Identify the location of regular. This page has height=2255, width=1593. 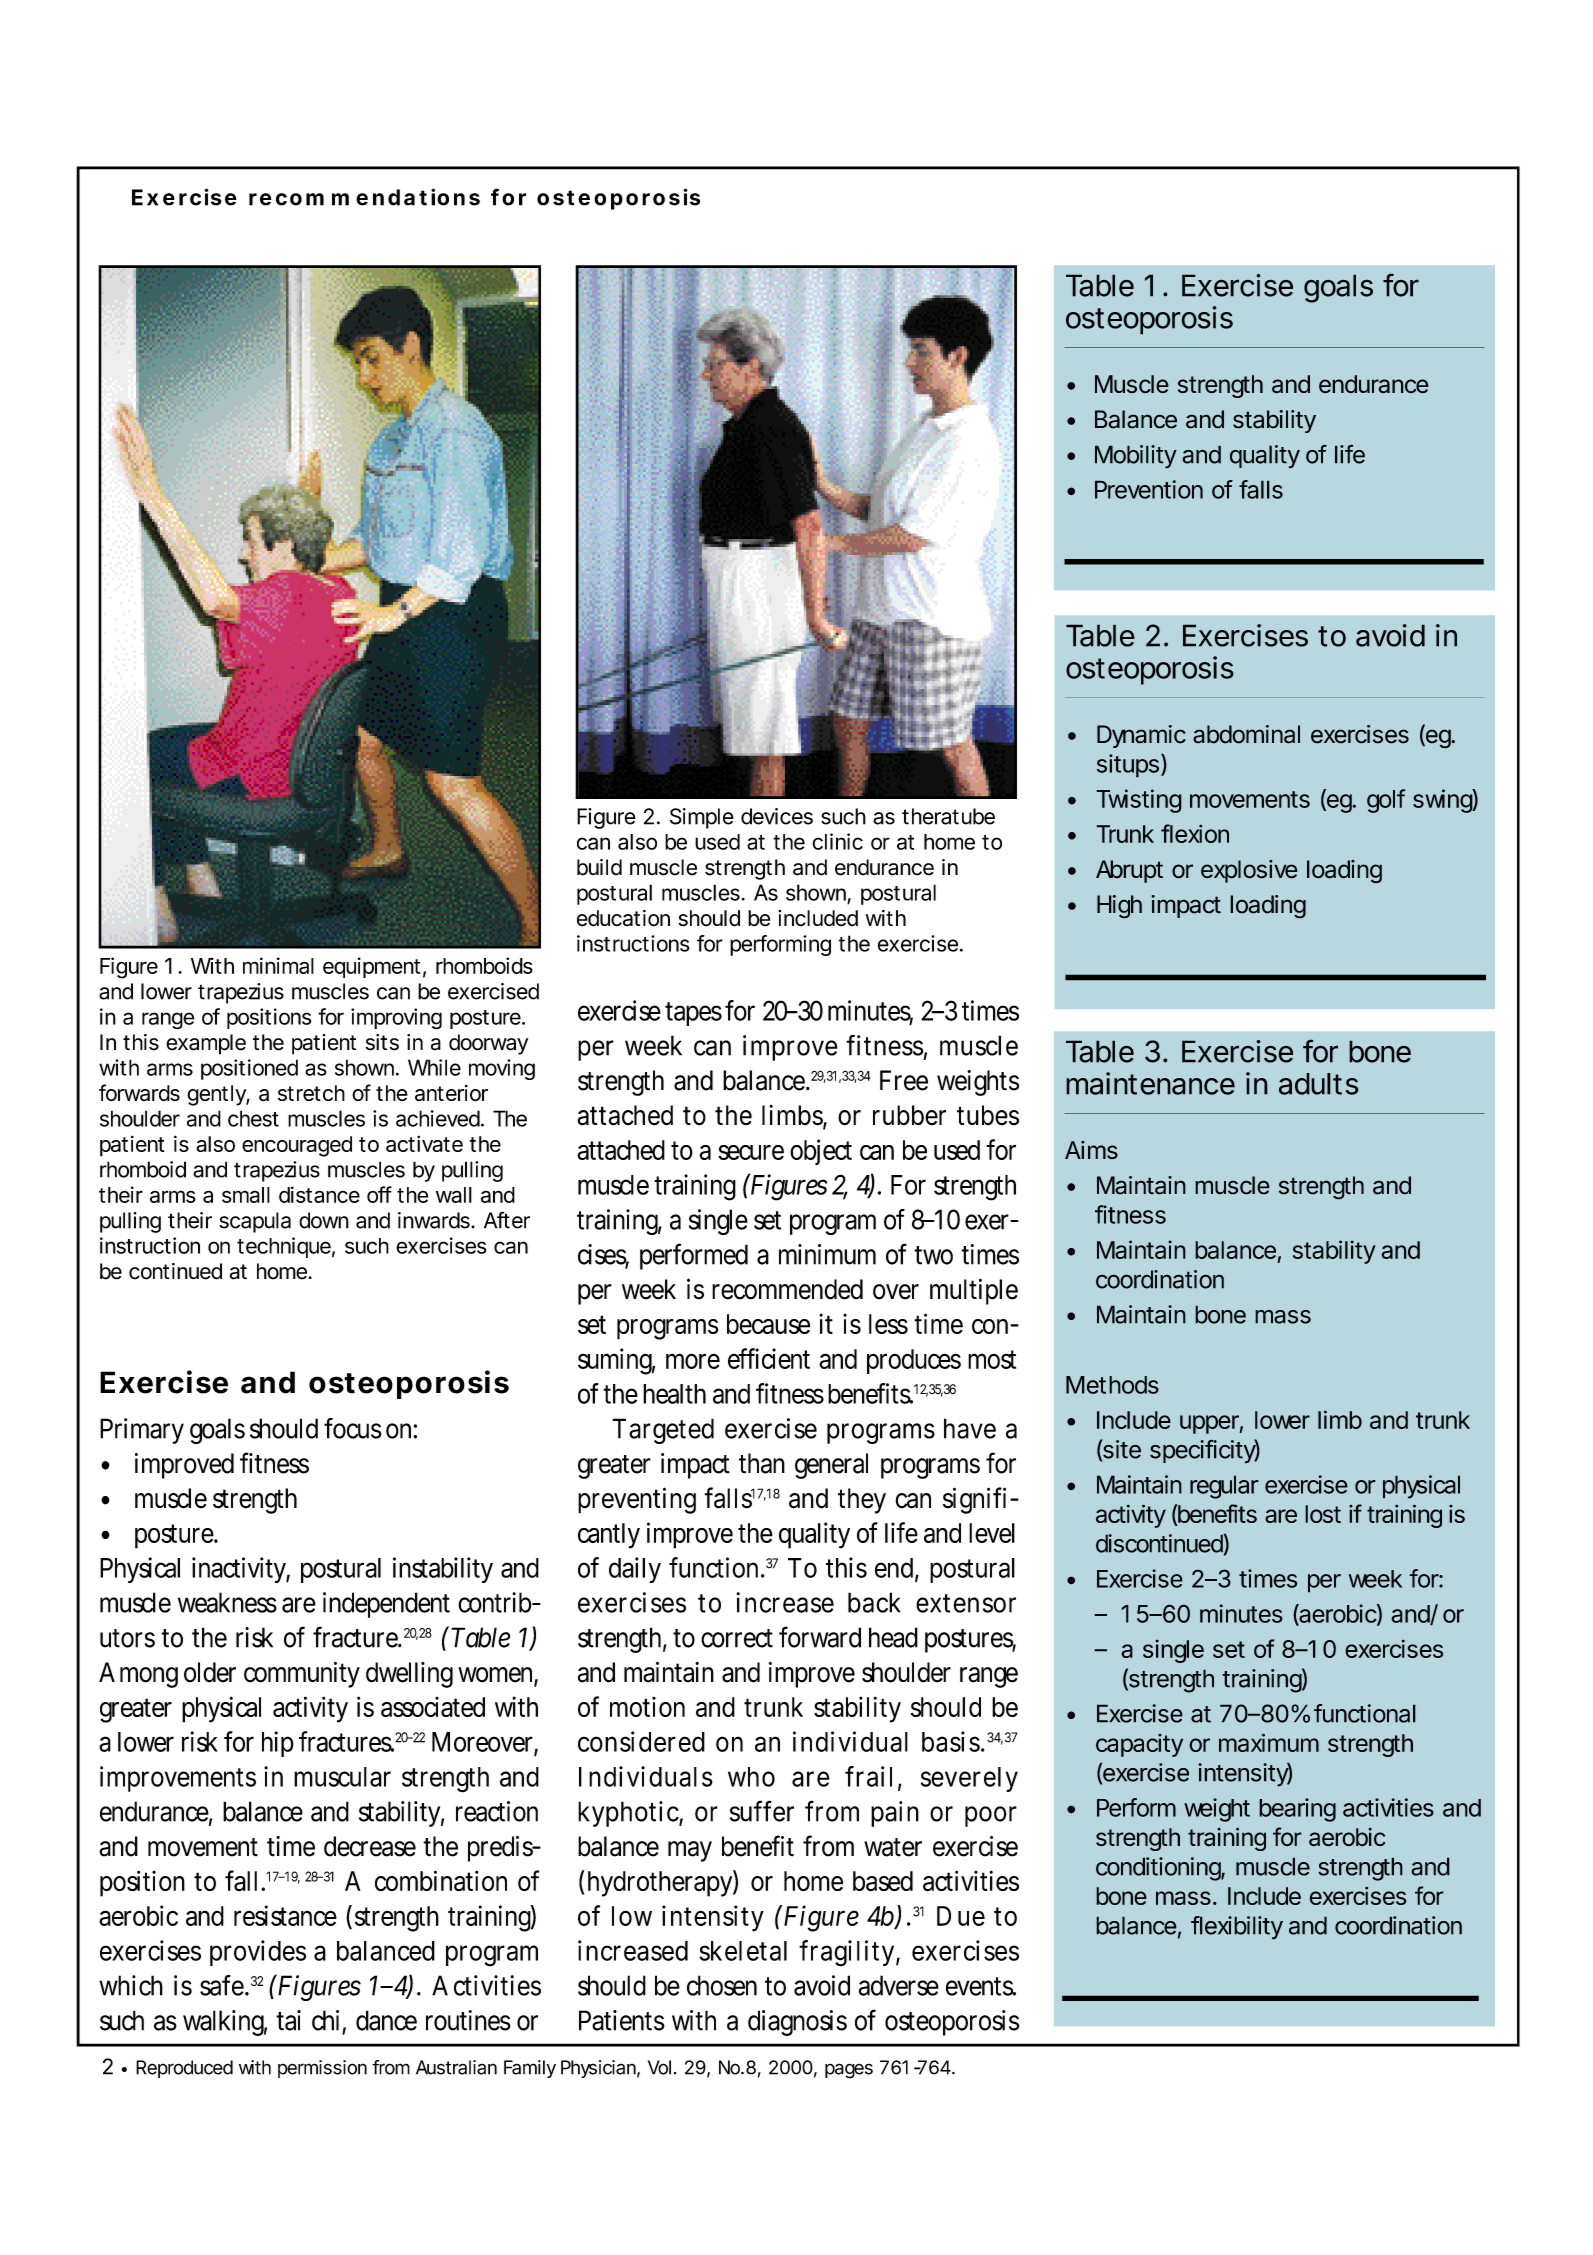
(1224, 1487).
